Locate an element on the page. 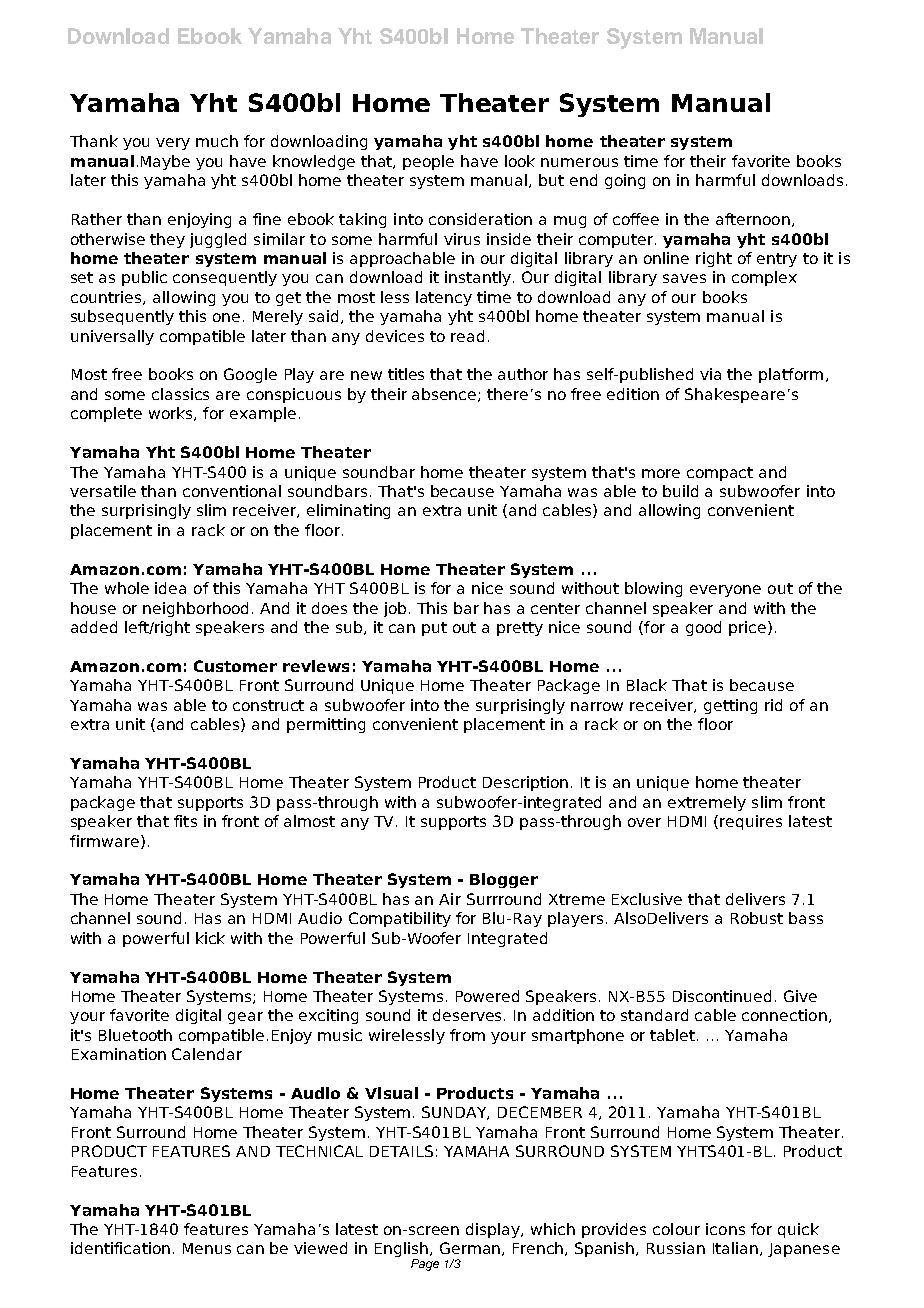 The height and width of the image is (1308, 924). permitting is located at coordinates (326, 725).
